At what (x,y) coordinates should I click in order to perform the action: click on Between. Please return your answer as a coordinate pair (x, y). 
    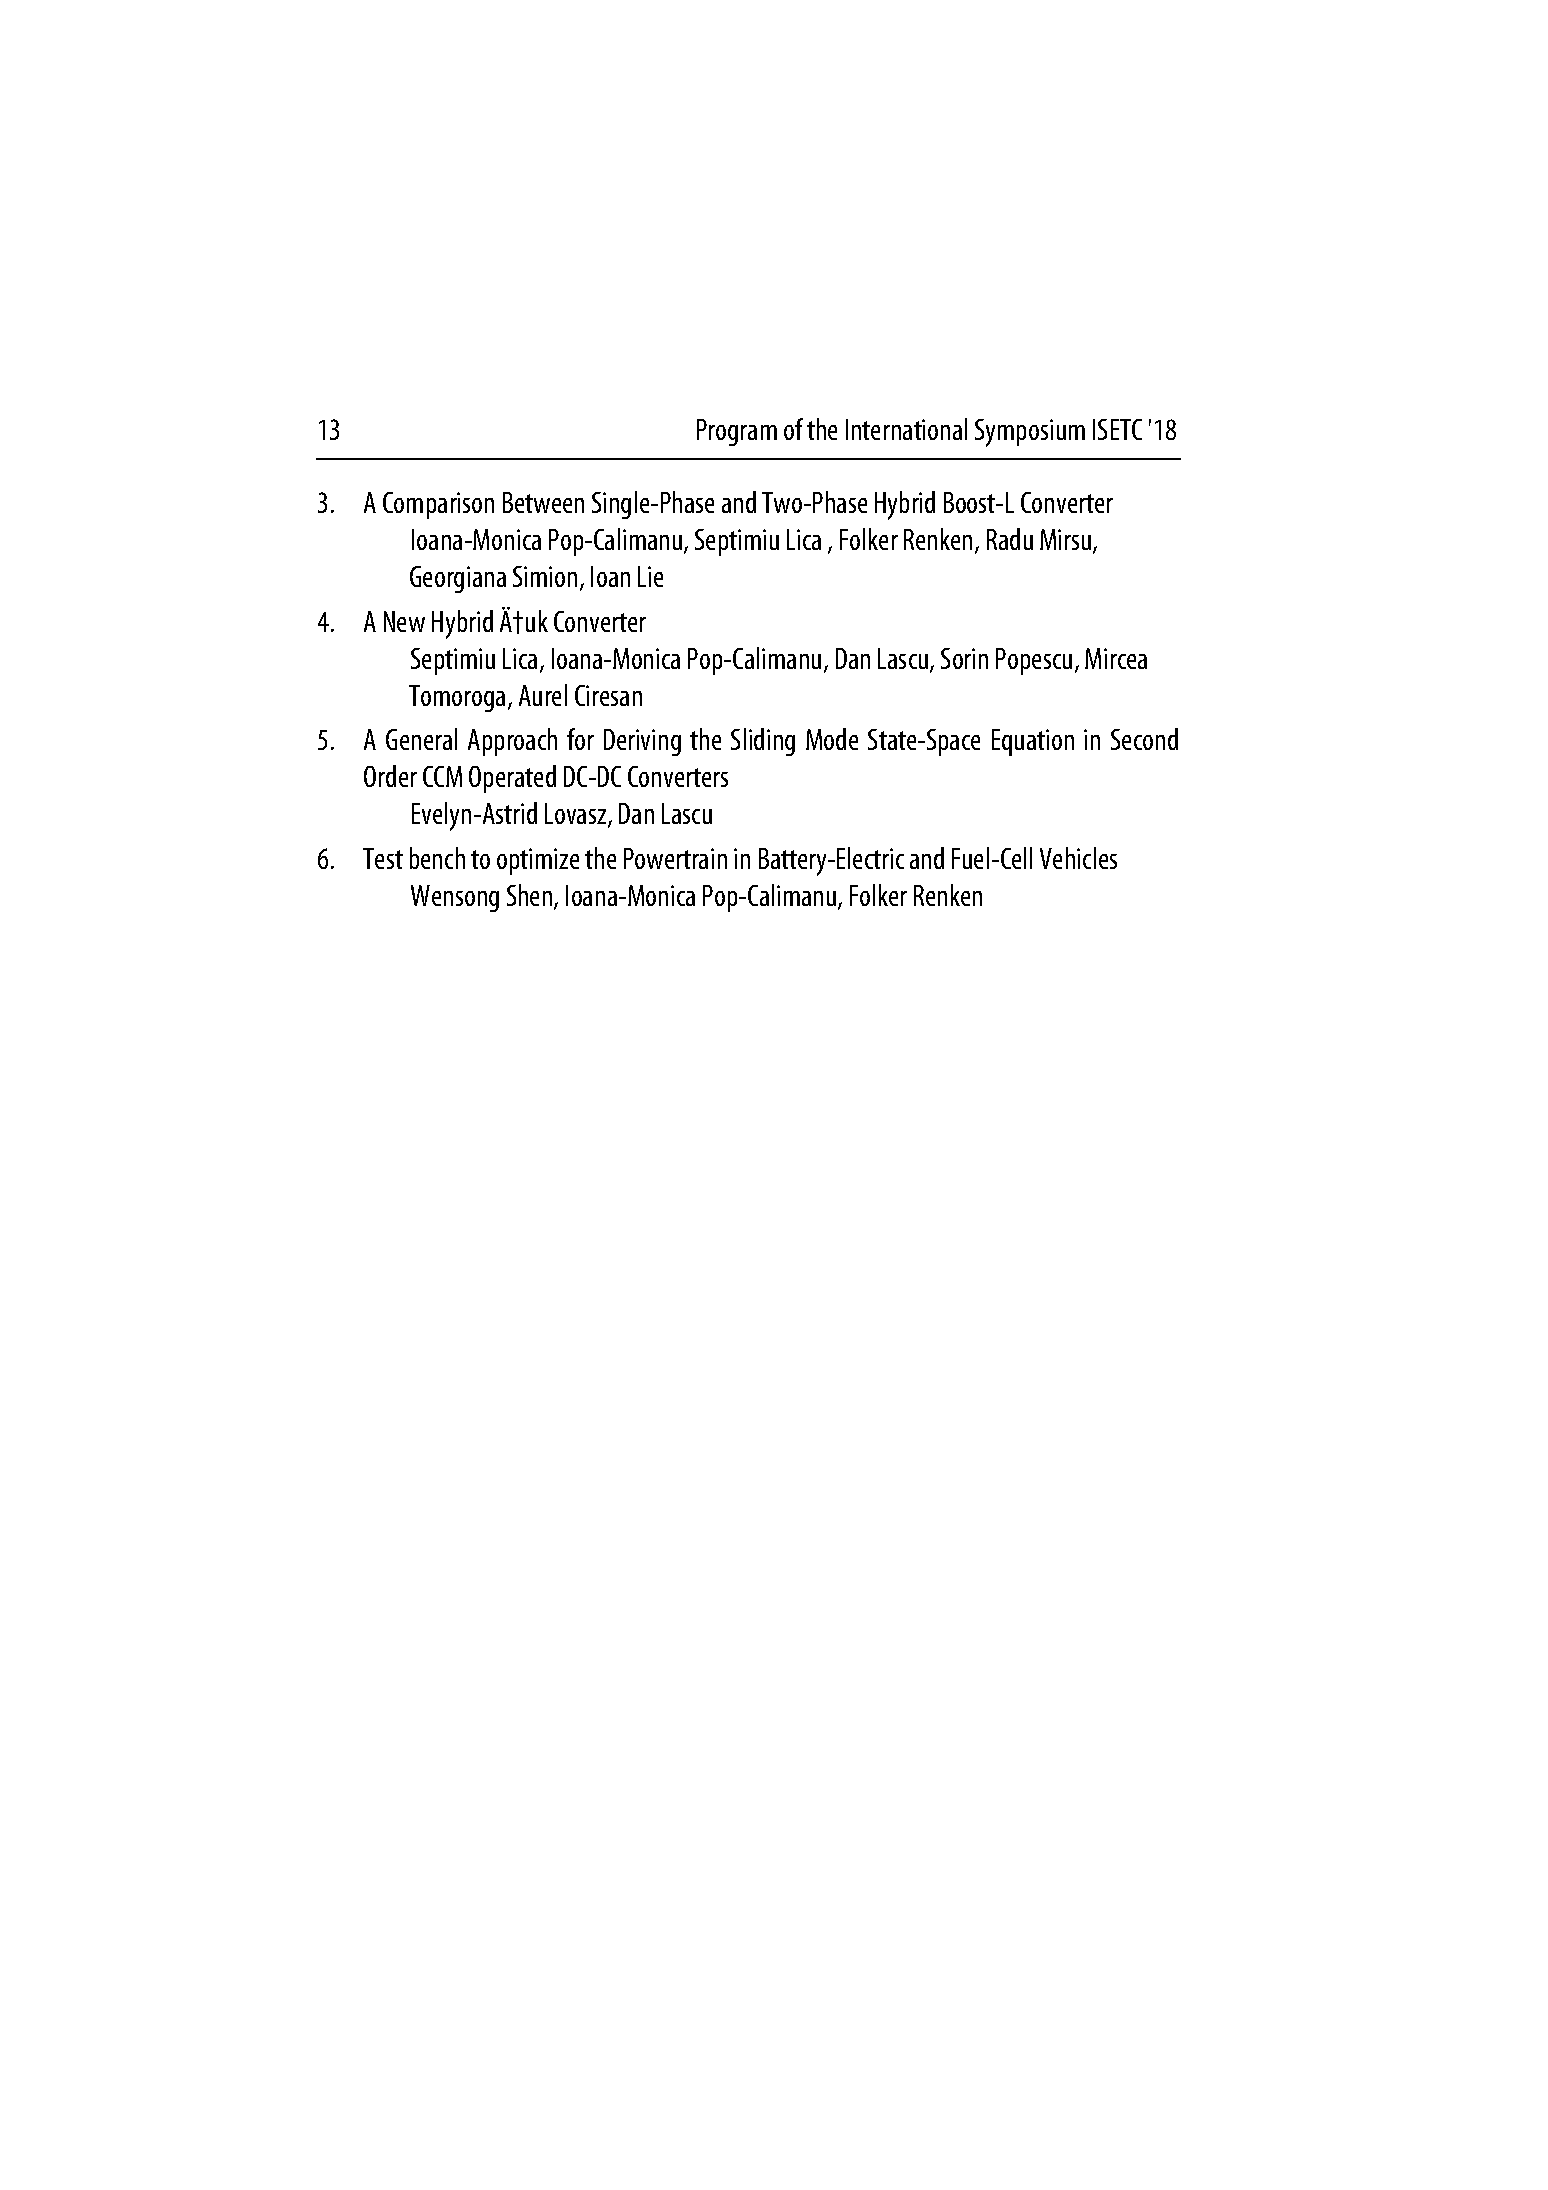
    Looking at the image, I should click on (543, 502).
